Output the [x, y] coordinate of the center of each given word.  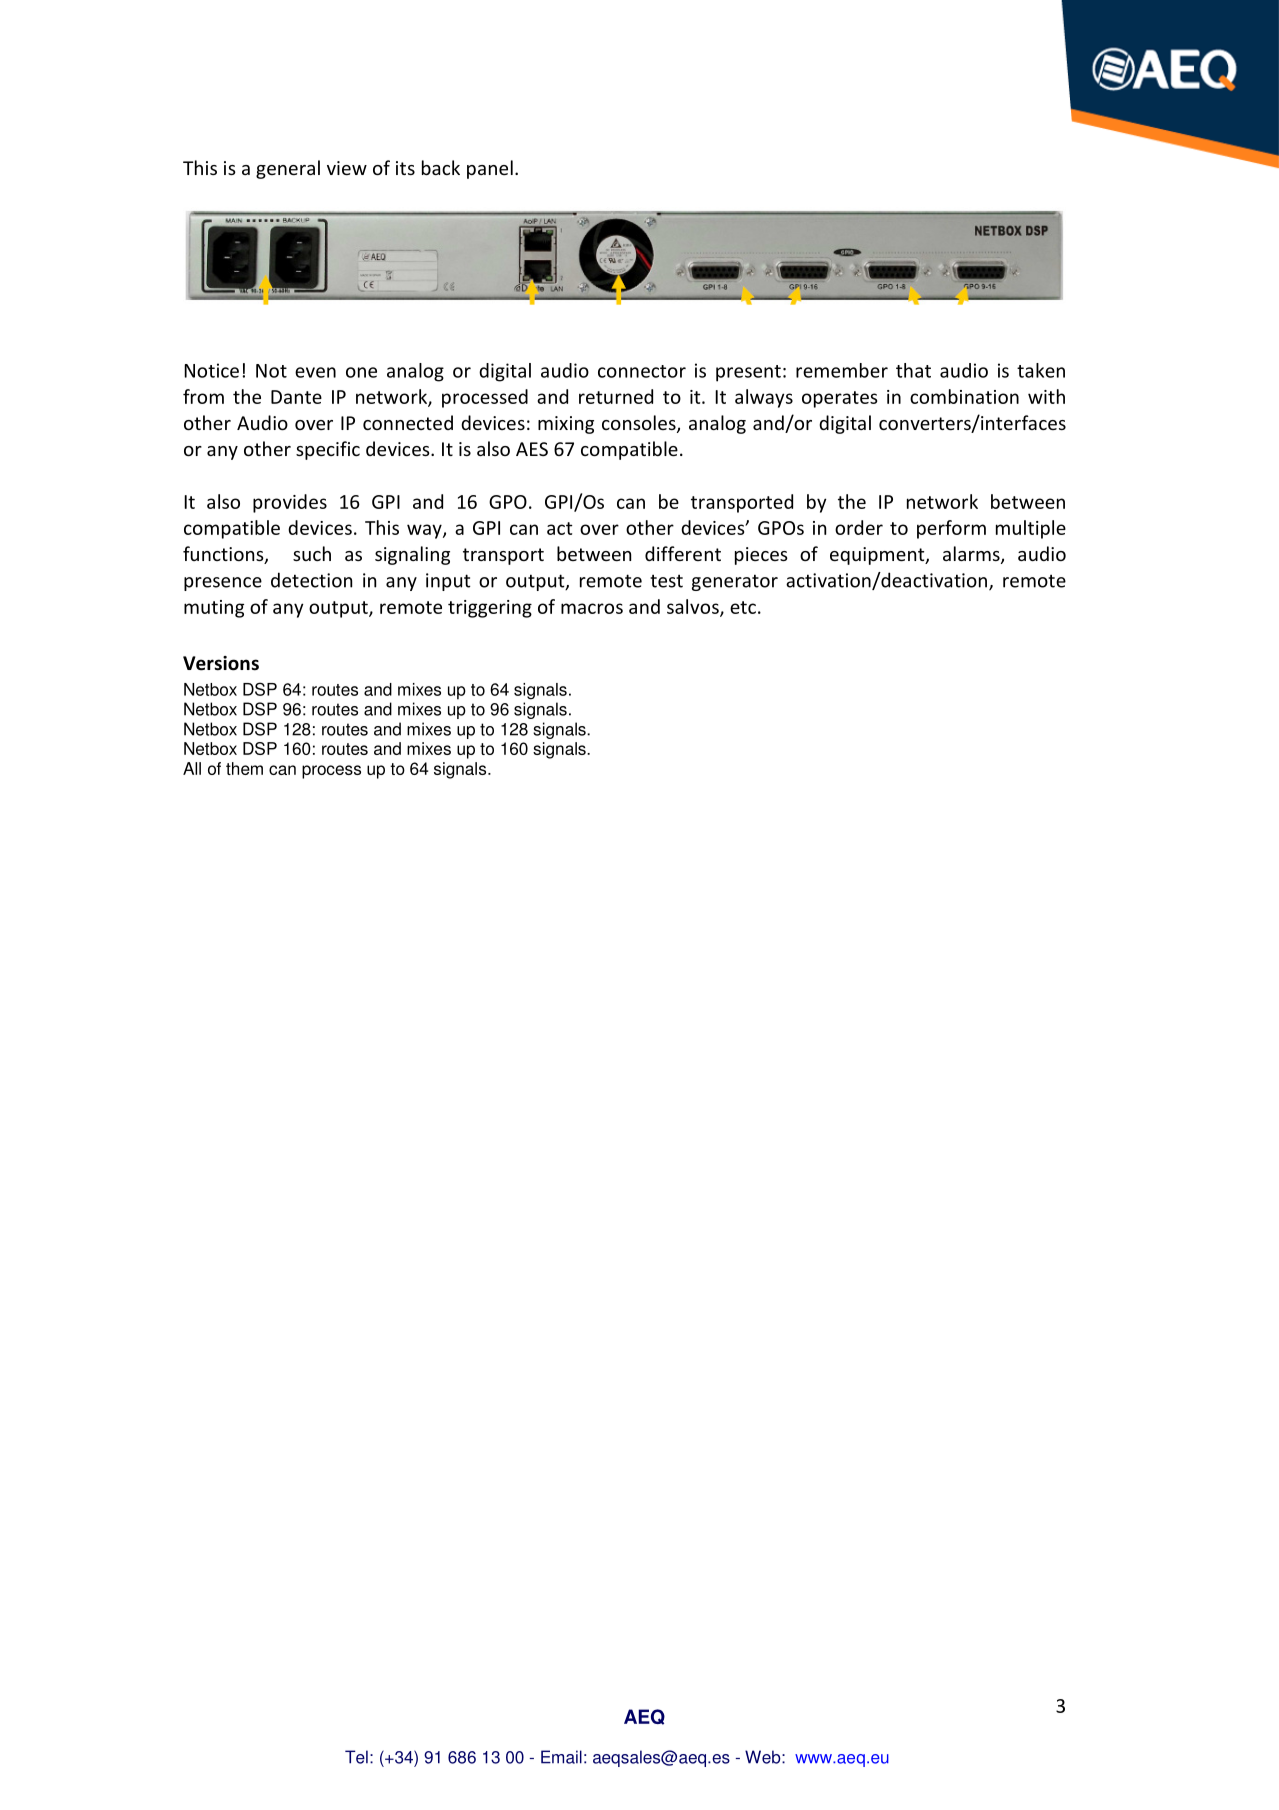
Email [561, 1757]
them [244, 768]
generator [735, 582]
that [913, 370]
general [288, 169]
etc [743, 607]
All [192, 768]
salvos [694, 607]
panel [490, 169]
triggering [490, 609]
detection [311, 580]
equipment [878, 556]
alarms [972, 555]
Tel [356, 1757]
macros [592, 608]
